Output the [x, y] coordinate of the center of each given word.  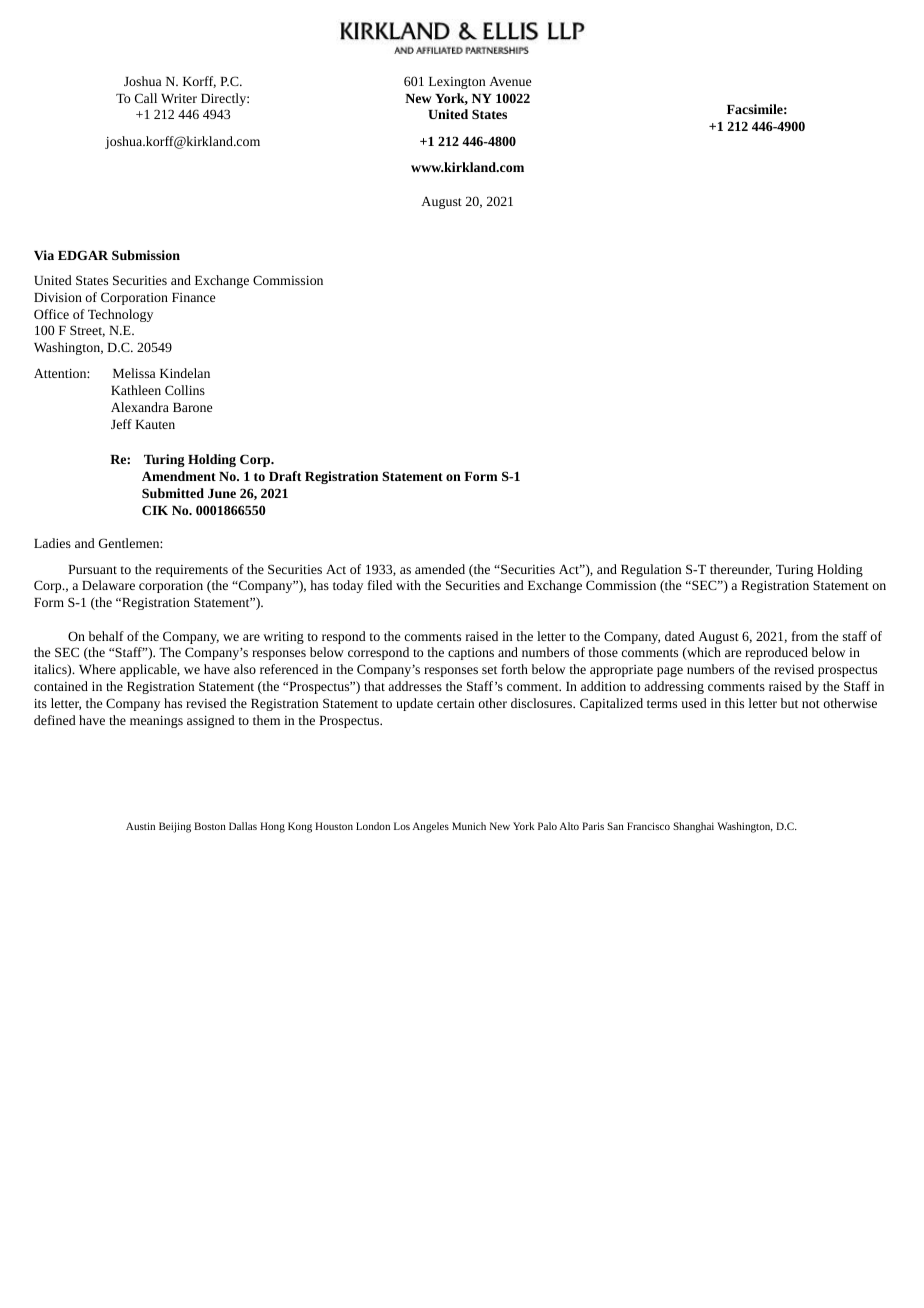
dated [680, 636]
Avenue [510, 81]
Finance [193, 297]
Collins [185, 390]
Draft [285, 476]
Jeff [121, 424]
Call [146, 98]
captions [471, 654]
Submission [146, 255]
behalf [106, 636]
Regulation [651, 570]
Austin [140, 826]
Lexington [457, 83]
